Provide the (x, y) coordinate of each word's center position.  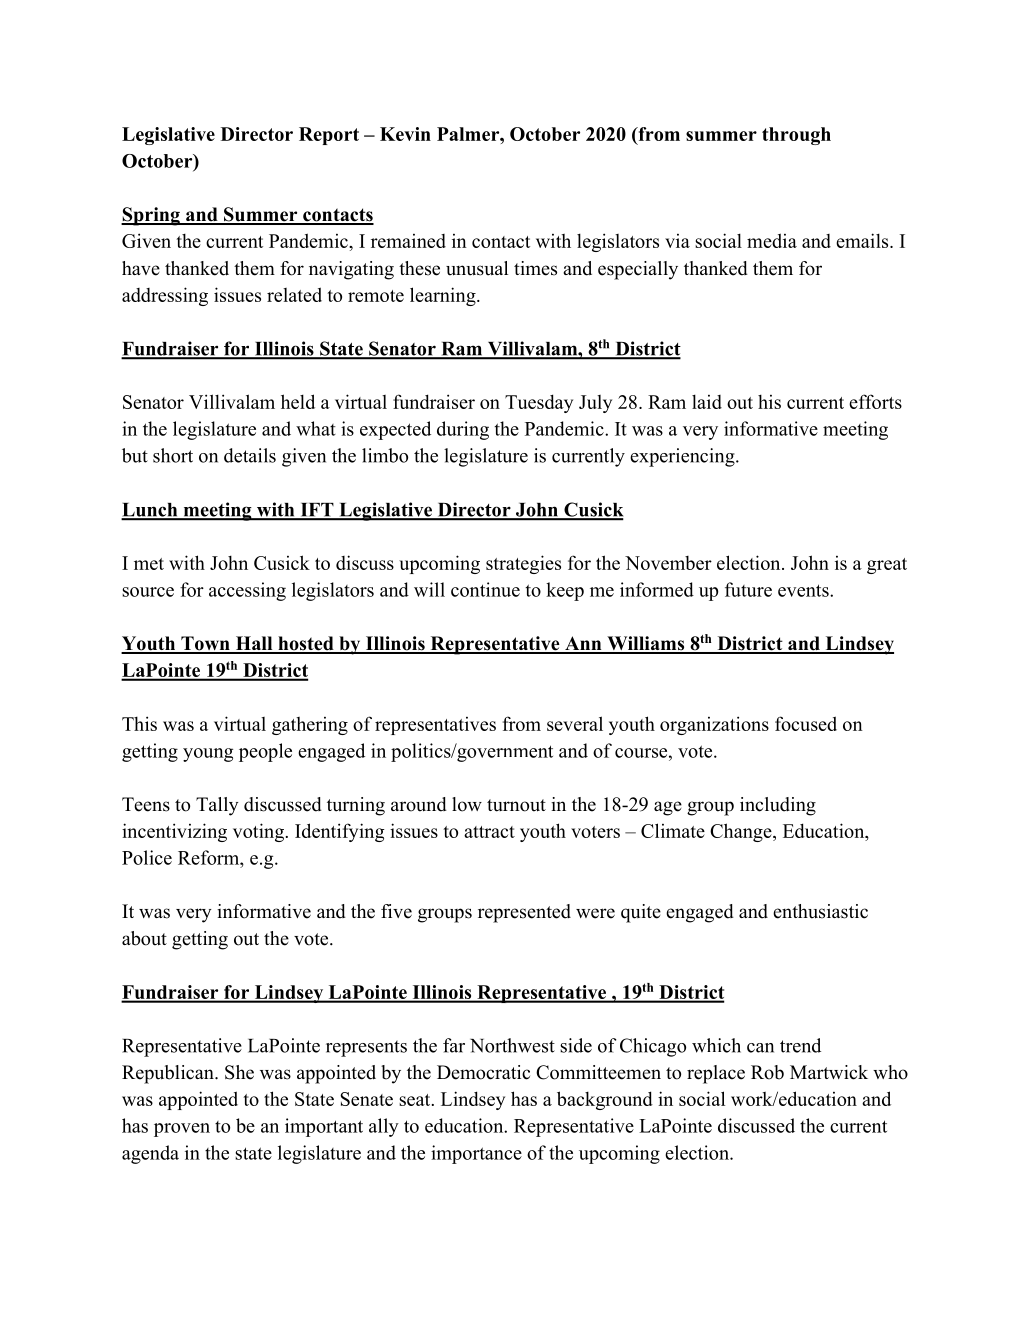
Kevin (405, 134)
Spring (151, 216)
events (804, 590)
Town (205, 644)
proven (182, 1130)
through (796, 136)
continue (485, 589)
